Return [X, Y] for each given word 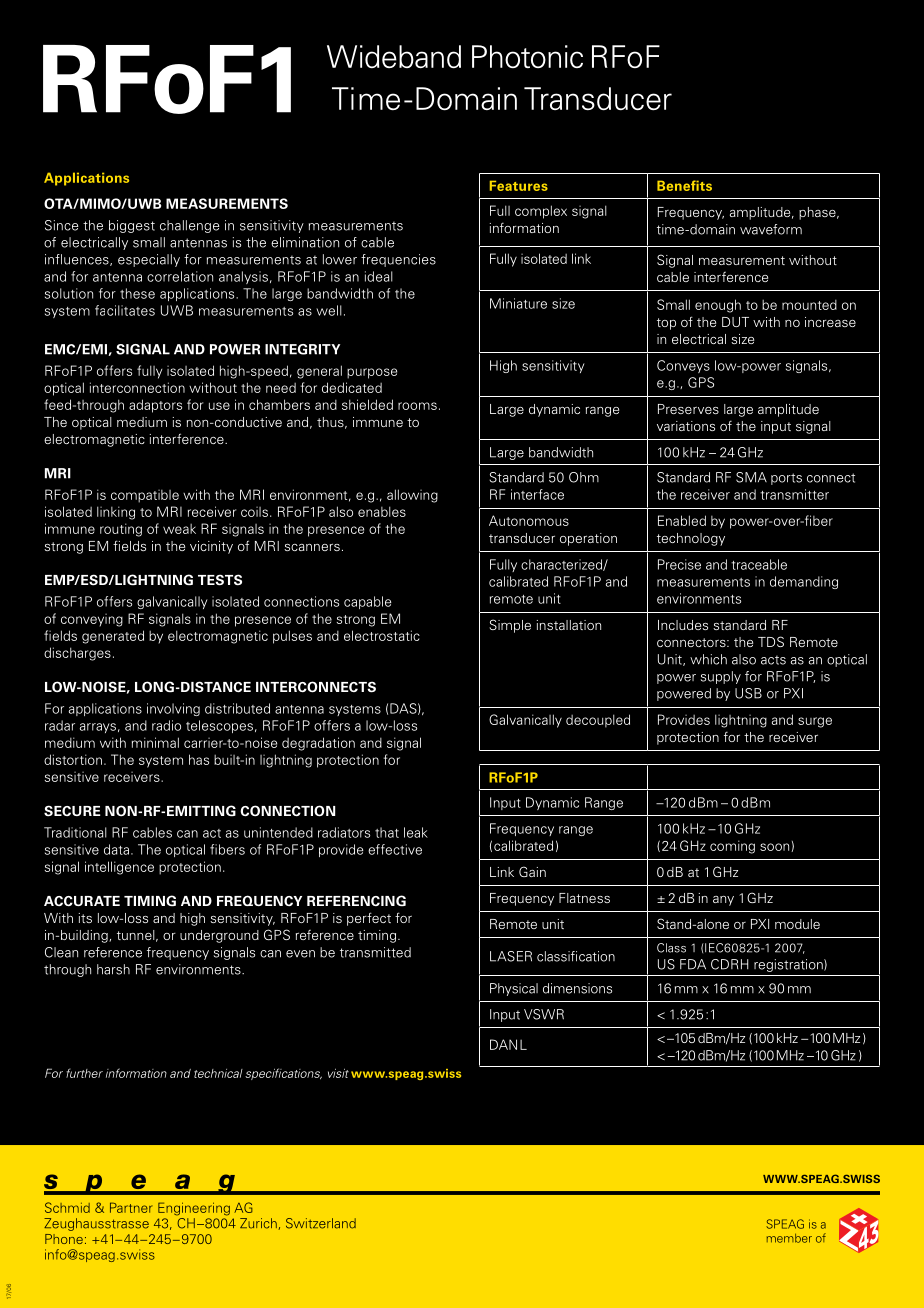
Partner [131, 1207]
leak [416, 832]
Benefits [684, 185]
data [116, 849]
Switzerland [321, 1223]
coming [732, 847]
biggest [132, 226]
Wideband [394, 56]
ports [786, 479]
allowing [412, 496]
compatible [145, 496]
